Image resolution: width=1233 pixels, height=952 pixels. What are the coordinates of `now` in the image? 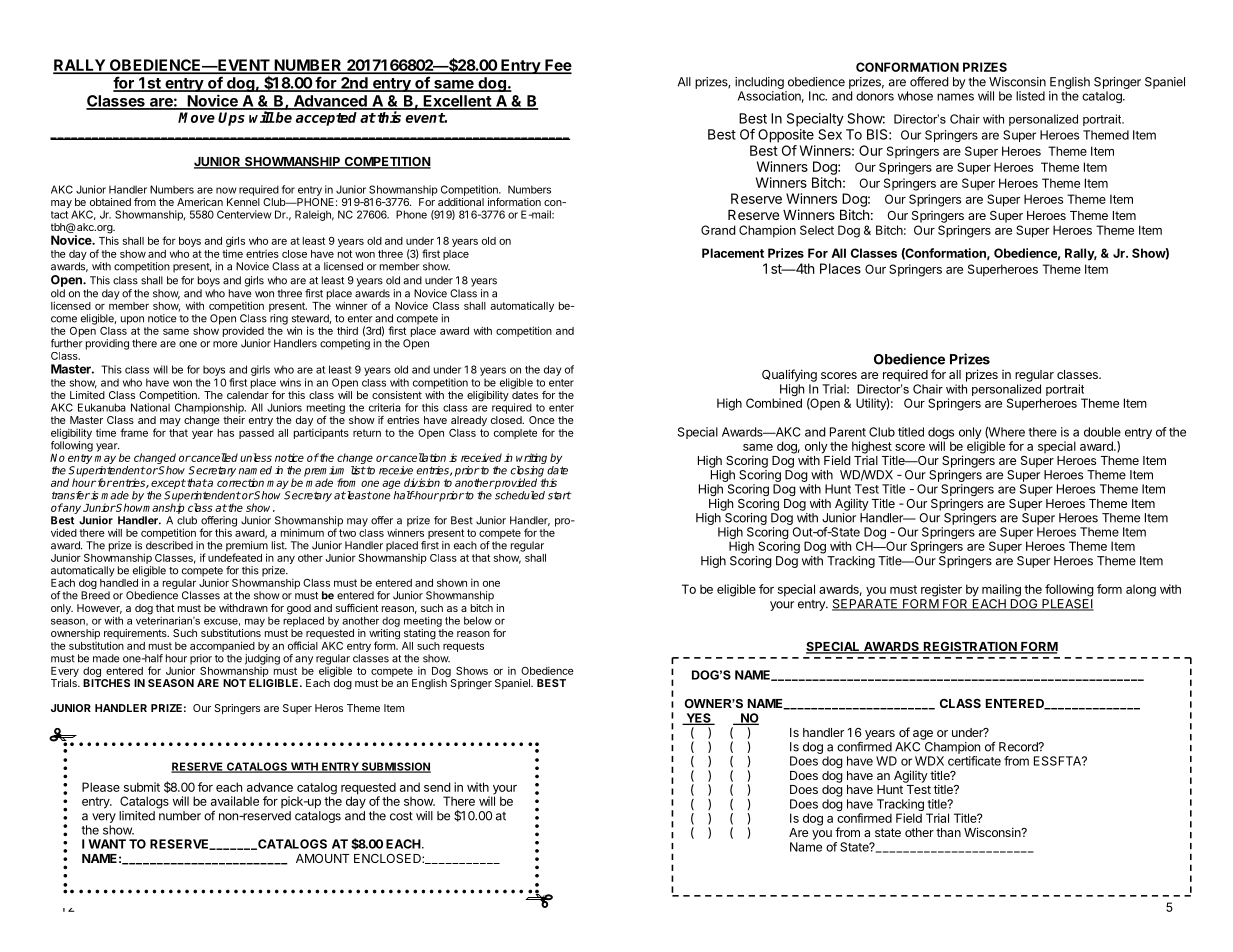 It's located at (226, 190).
